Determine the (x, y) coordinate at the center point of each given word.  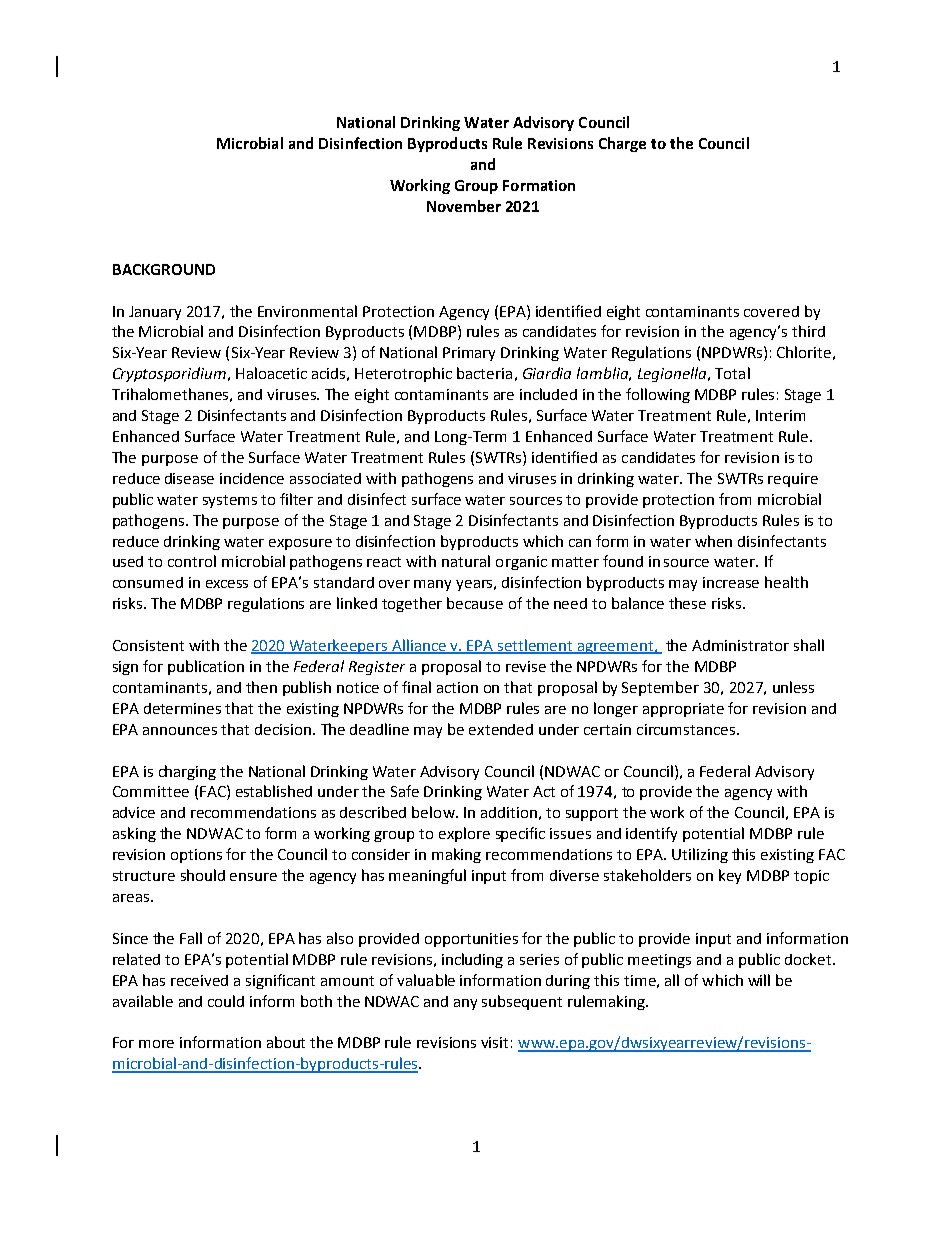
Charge (622, 144)
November (464, 206)
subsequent (522, 1002)
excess (227, 584)
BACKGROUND (164, 269)
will (759, 980)
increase (731, 582)
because (475, 603)
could (226, 1001)
